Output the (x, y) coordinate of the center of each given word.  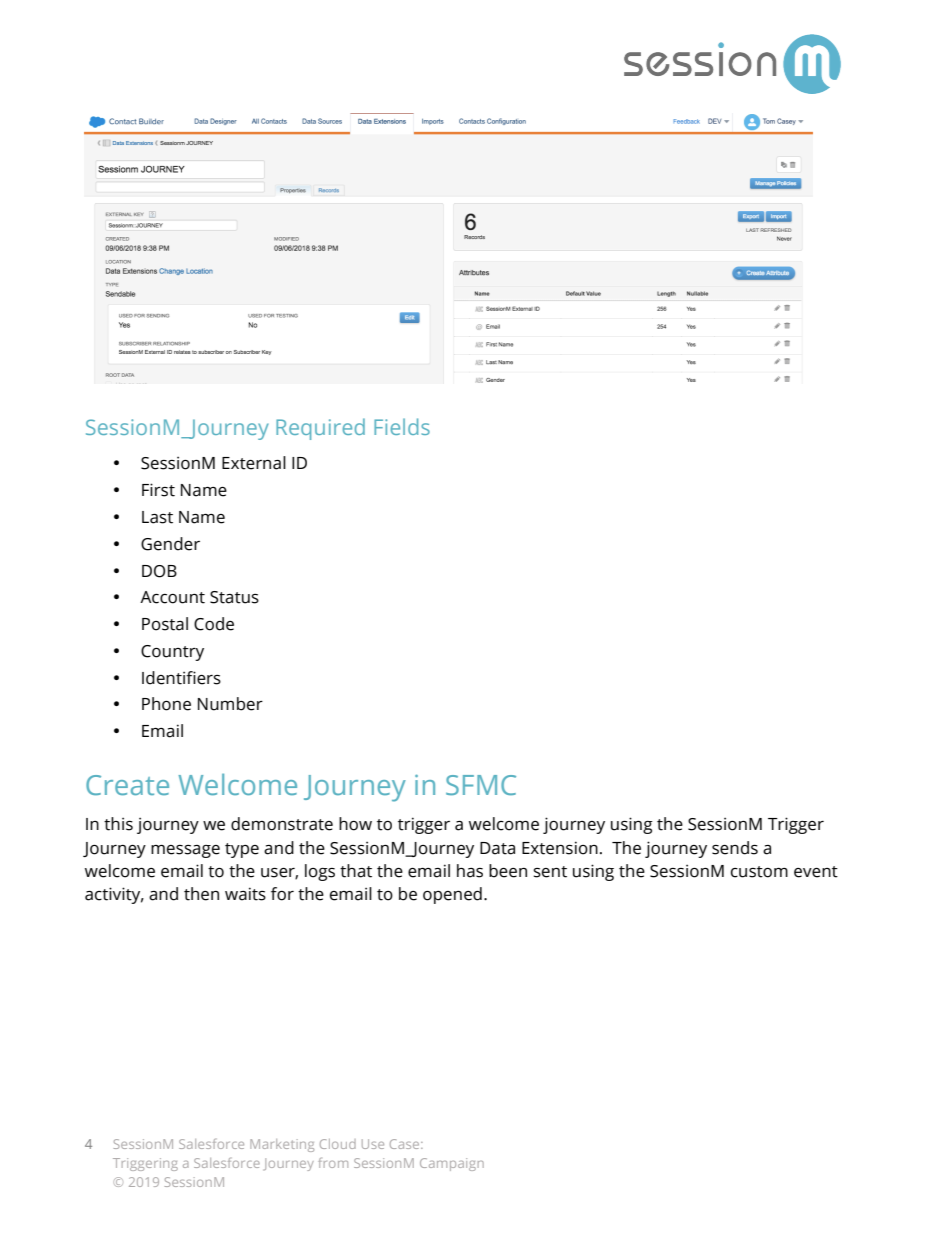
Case (406, 1144)
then (201, 894)
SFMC (481, 785)
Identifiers (181, 678)
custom (759, 872)
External (254, 463)
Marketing (282, 1145)
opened (452, 895)
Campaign (452, 1164)
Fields (402, 426)
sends (735, 848)
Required (320, 429)
